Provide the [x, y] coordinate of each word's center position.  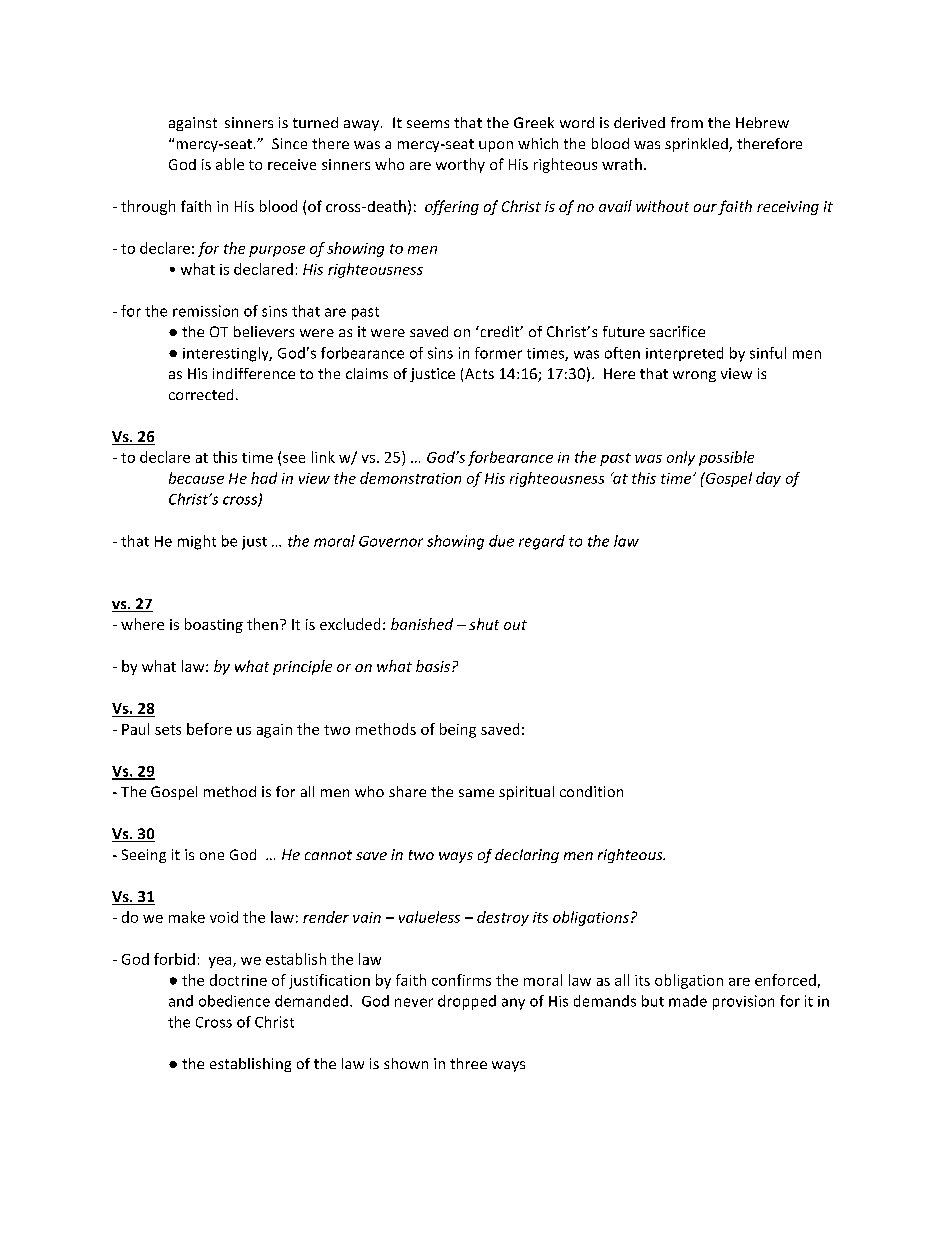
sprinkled [697, 145]
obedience [234, 1001]
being [458, 730]
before [209, 729]
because [196, 478]
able [230, 164]
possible [726, 458]
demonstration [410, 478]
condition [591, 791]
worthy [460, 165]
